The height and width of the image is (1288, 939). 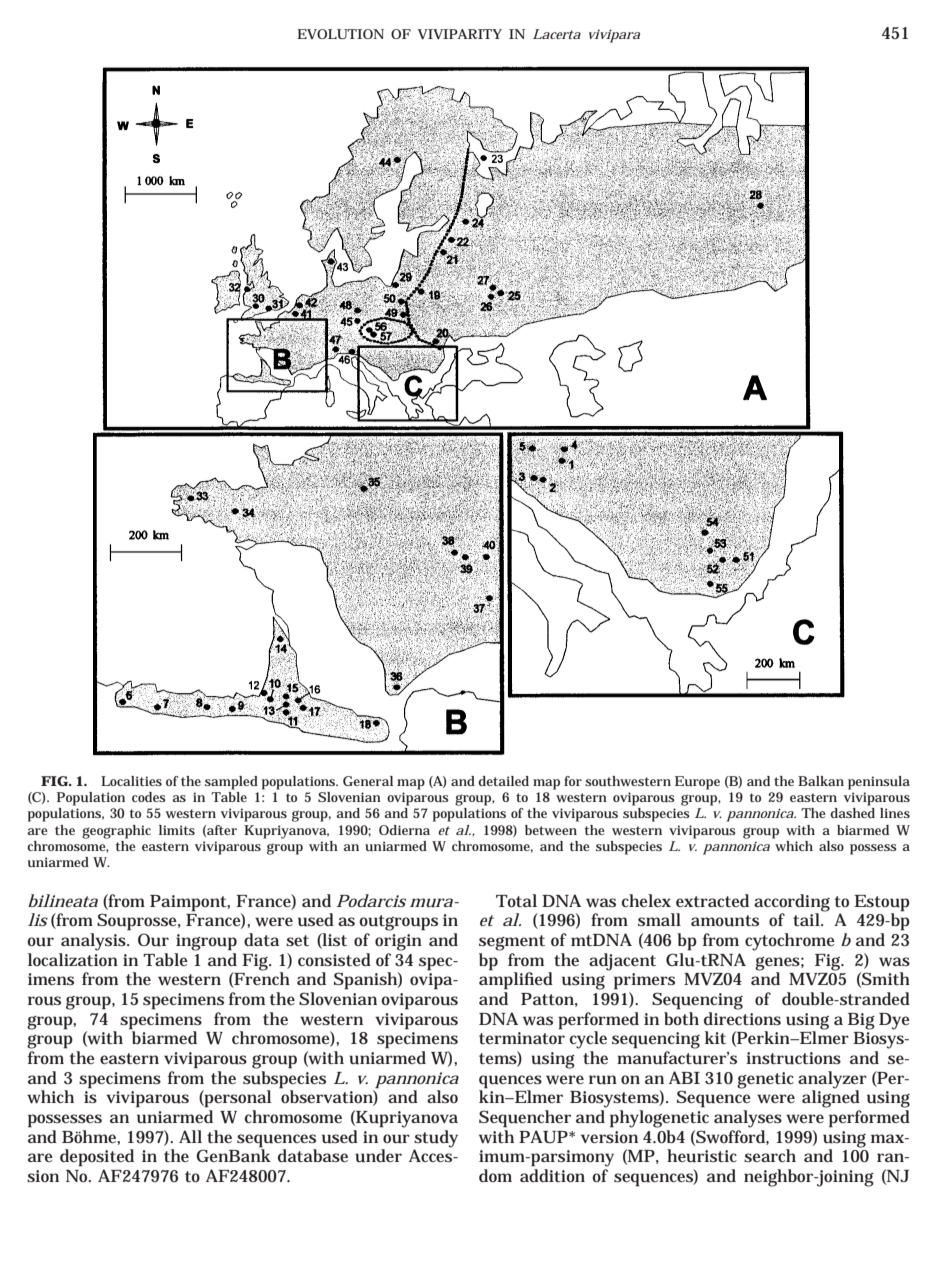 I want to click on General, so click(x=368, y=781).
